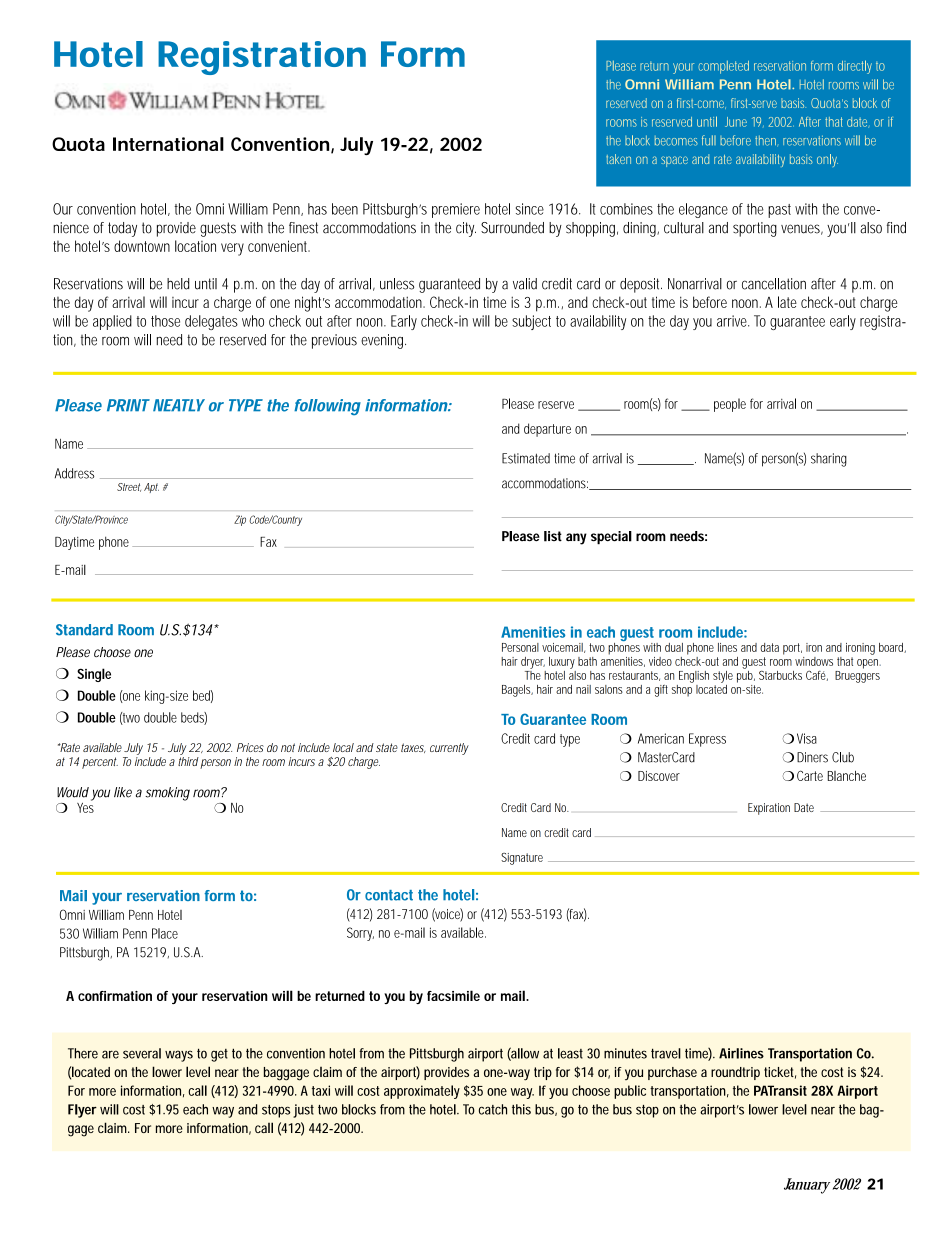 Image resolution: width=952 pixels, height=1233 pixels. What do you see at coordinates (122, 229) in the screenshot?
I see `today` at bounding box center [122, 229].
